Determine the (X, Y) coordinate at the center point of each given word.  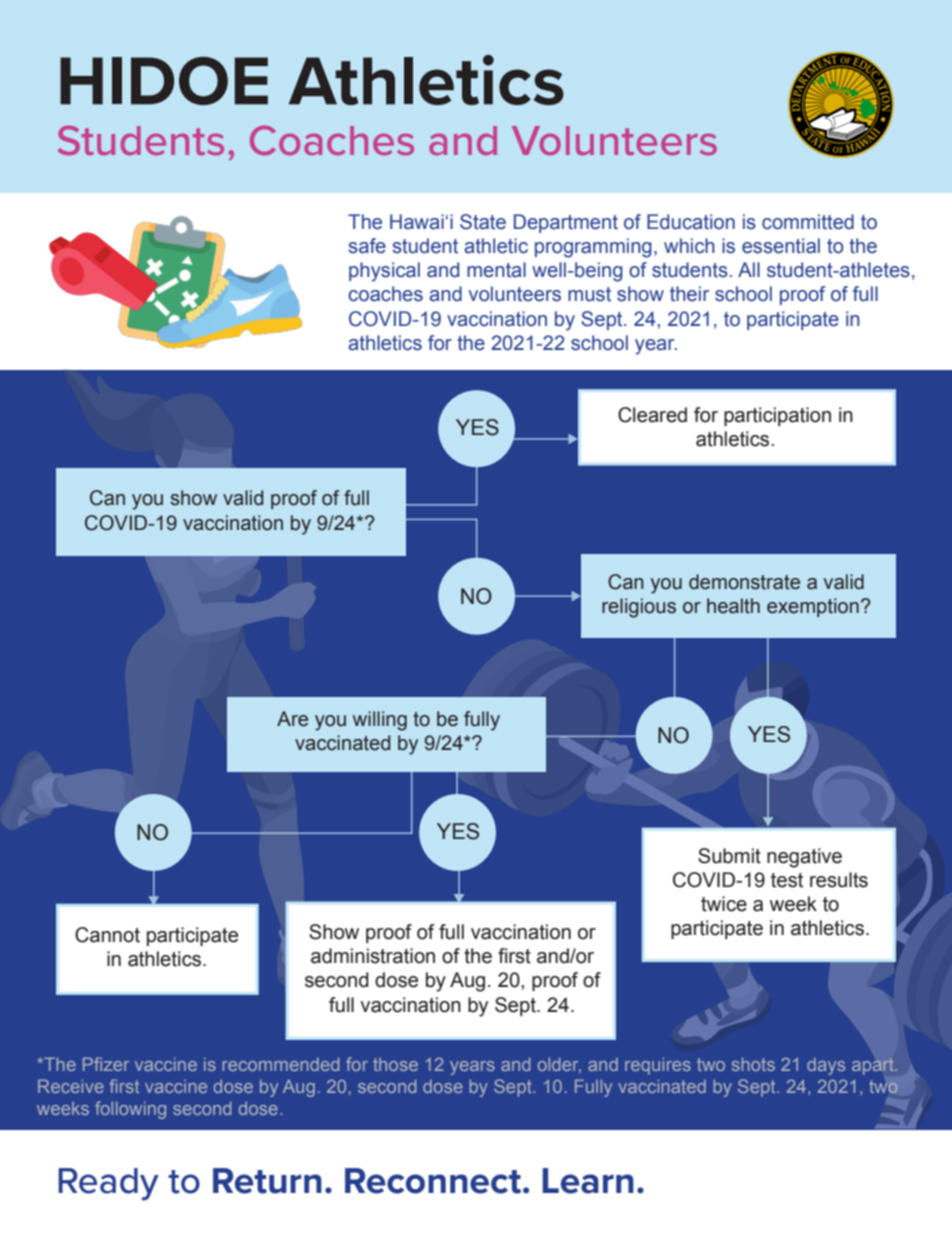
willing (380, 721)
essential (781, 246)
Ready (108, 1184)
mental (496, 270)
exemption (813, 607)
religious (639, 608)
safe (367, 246)
